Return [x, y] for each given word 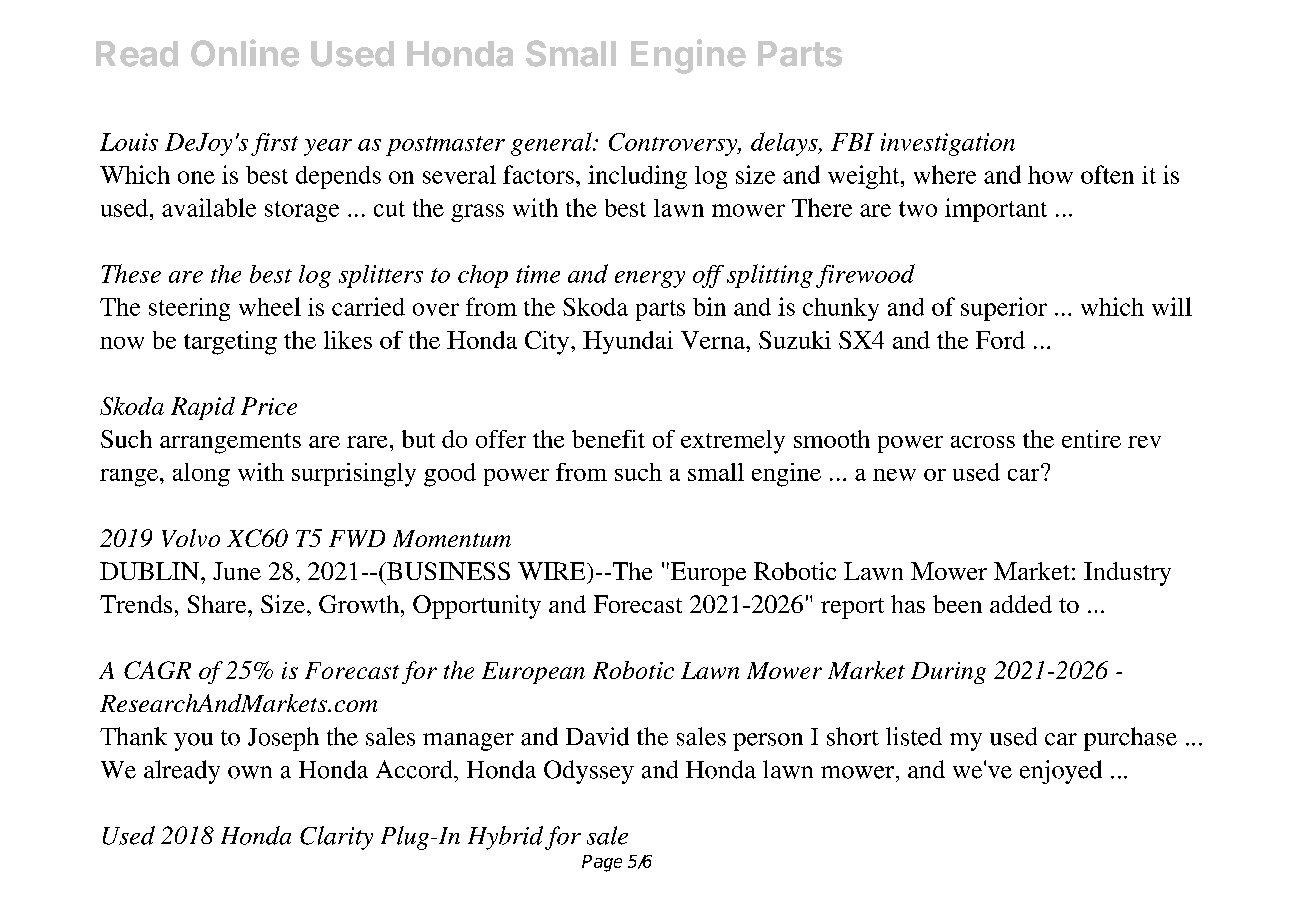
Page [602, 863]
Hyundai [628, 342]
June [237, 571]
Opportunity [477, 607]
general [552, 144]
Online [245, 53]
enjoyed [1061, 772]
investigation [948, 144]
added [1021, 604]
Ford [1000, 340]
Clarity [336, 838]
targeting [230, 343]
